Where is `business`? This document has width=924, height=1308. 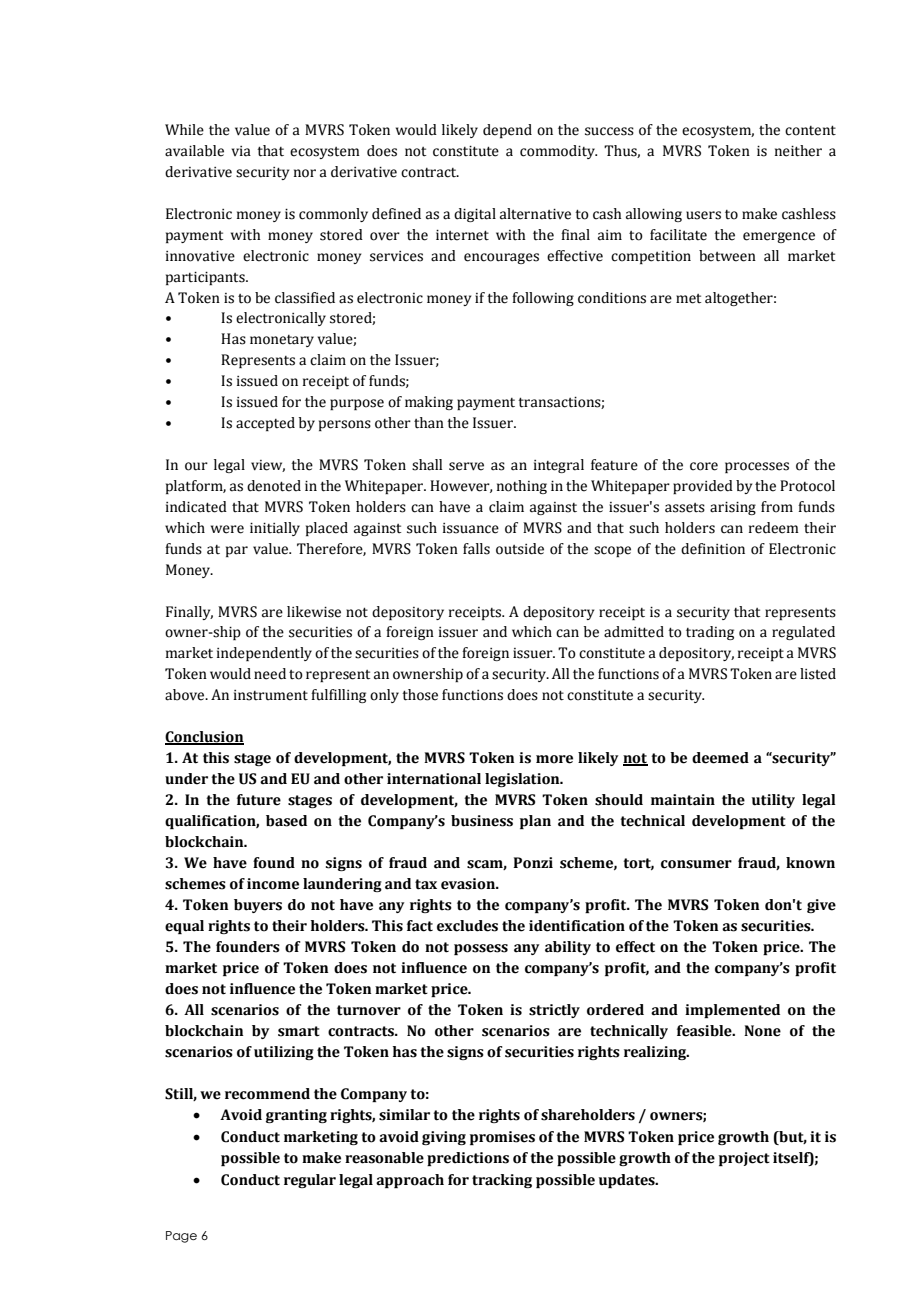 business is located at coordinates (482, 821).
